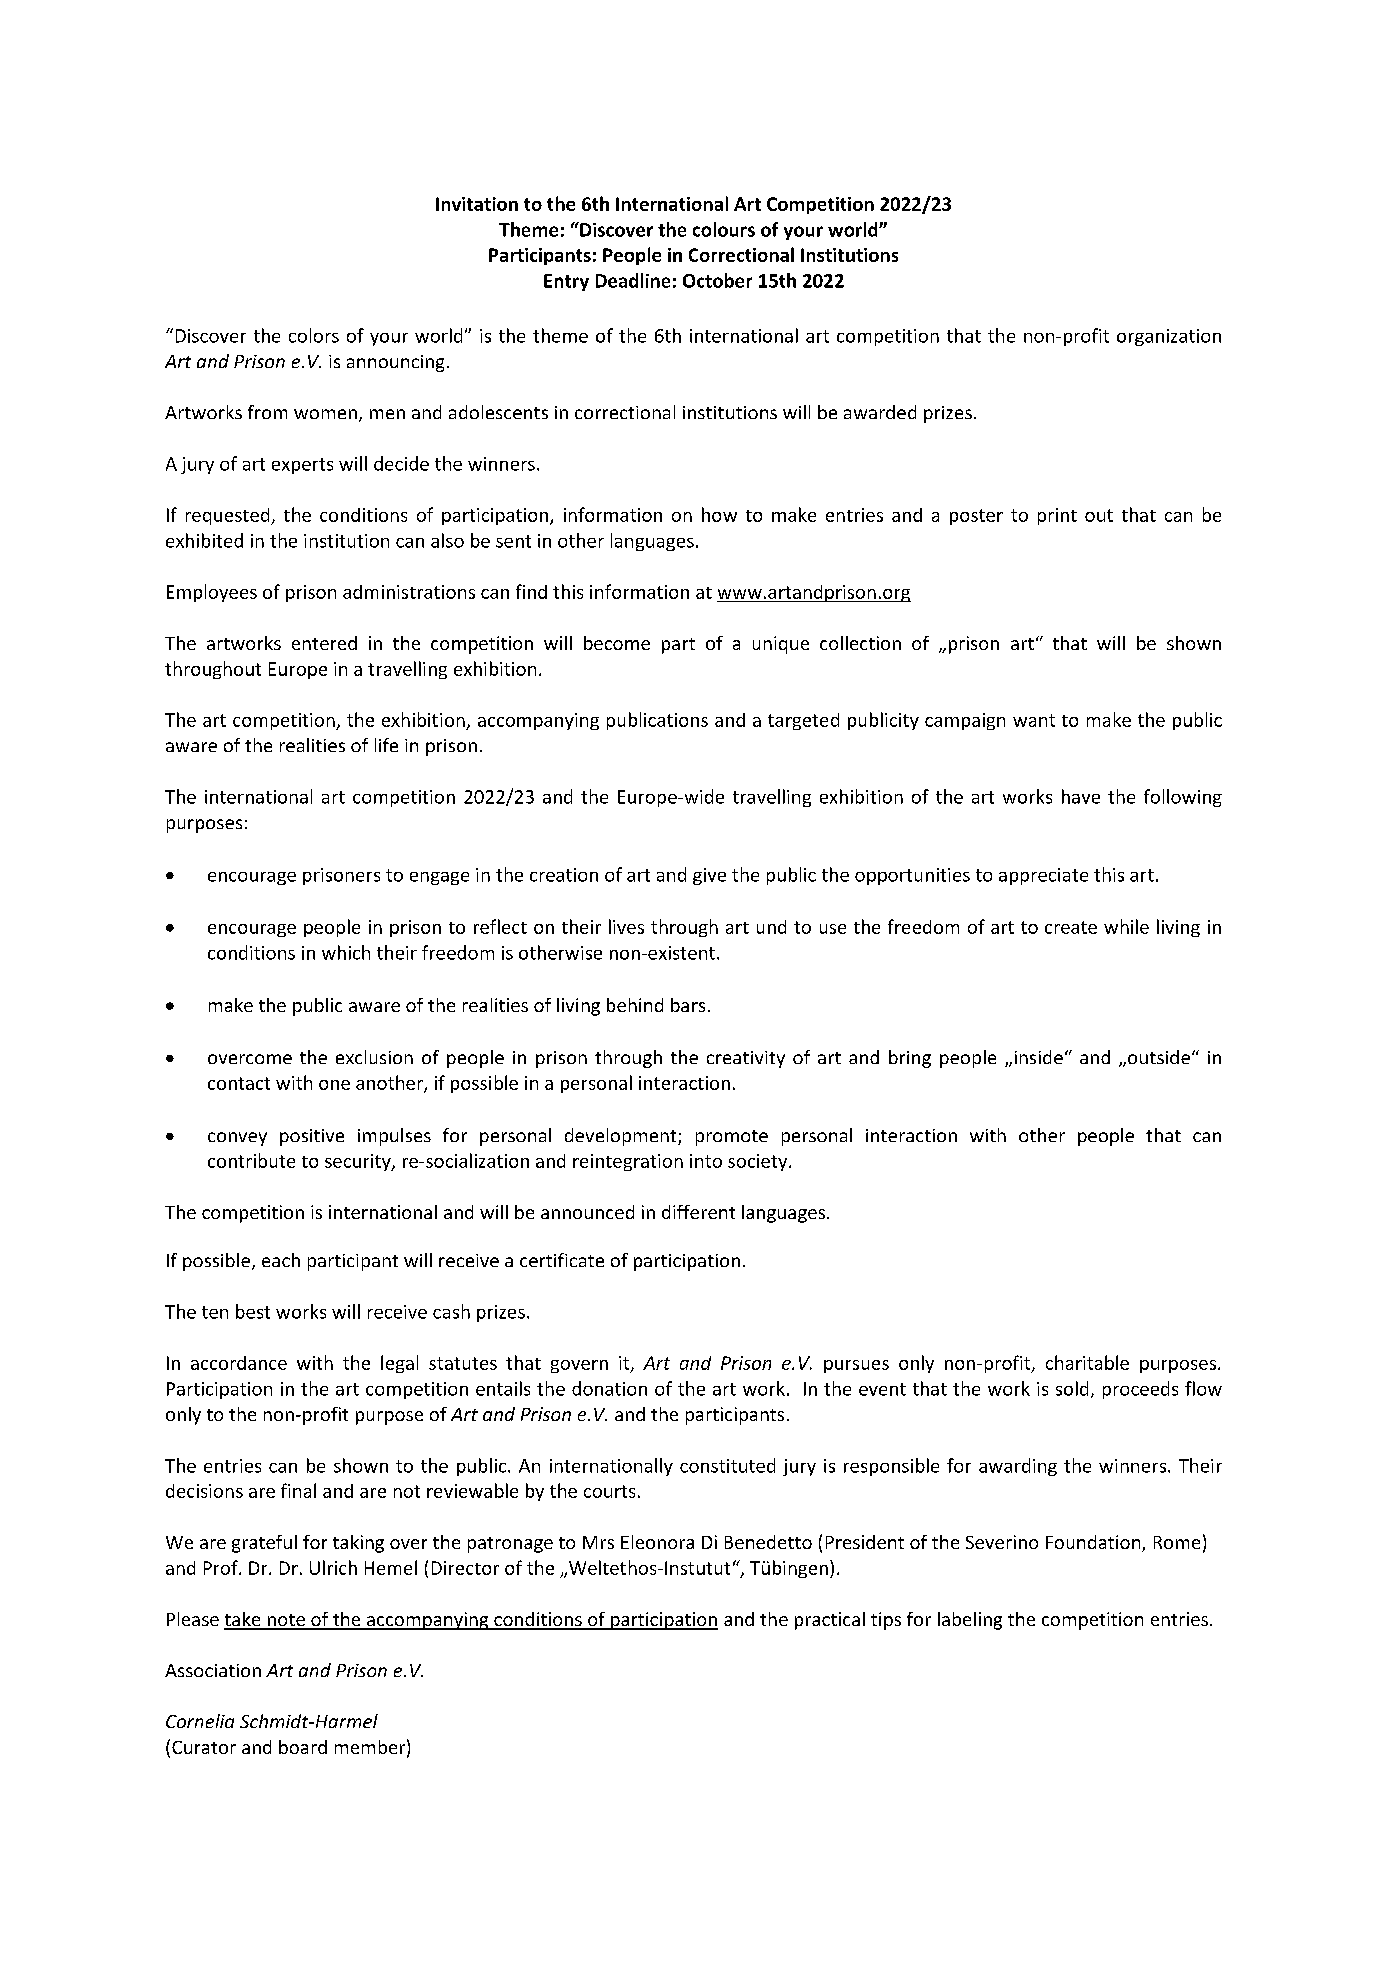 Image resolution: width=1387 pixels, height=1963 pixels. I want to click on colors, so click(314, 335).
